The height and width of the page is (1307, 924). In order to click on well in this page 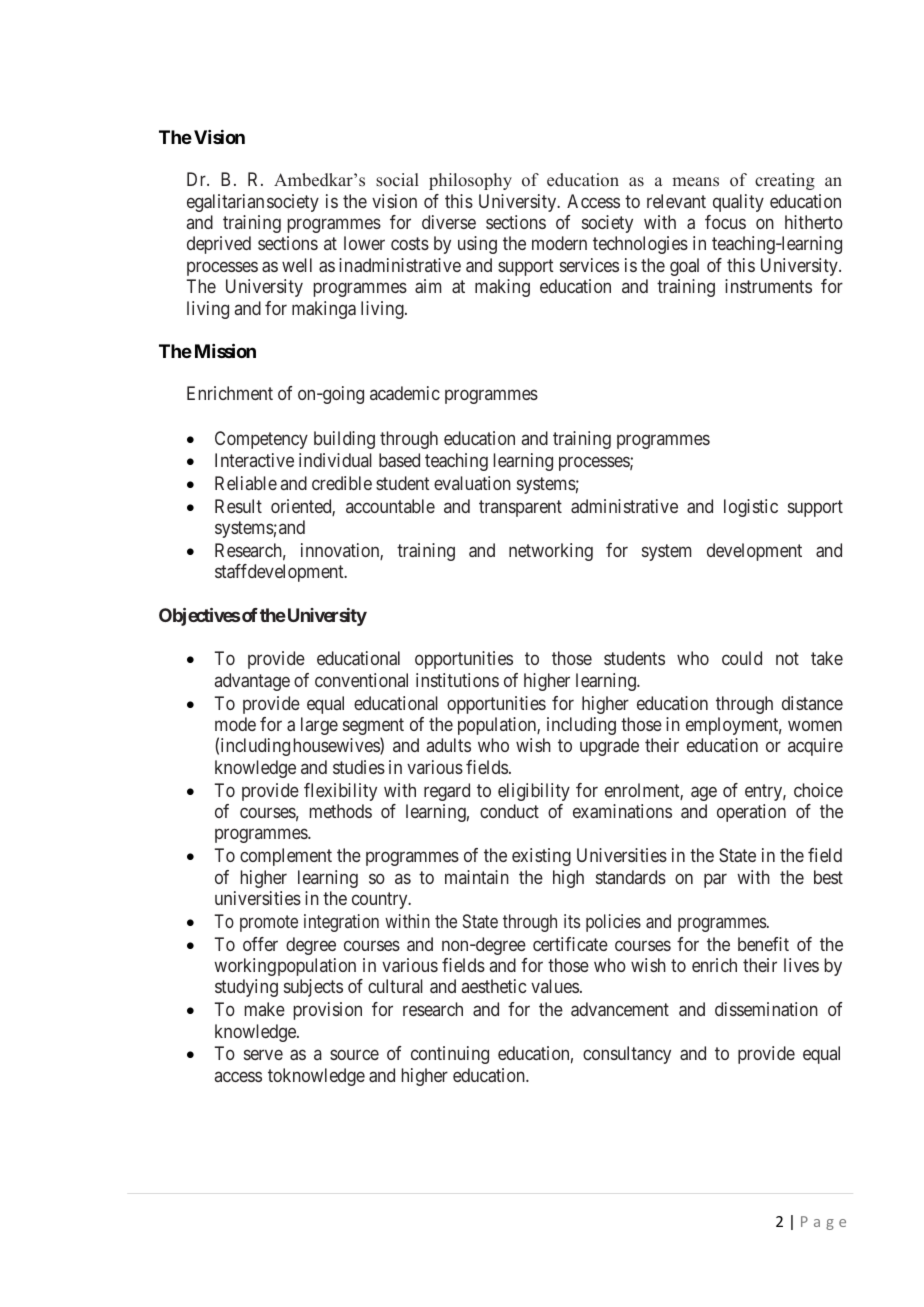, I will do `click(297, 265)`.
